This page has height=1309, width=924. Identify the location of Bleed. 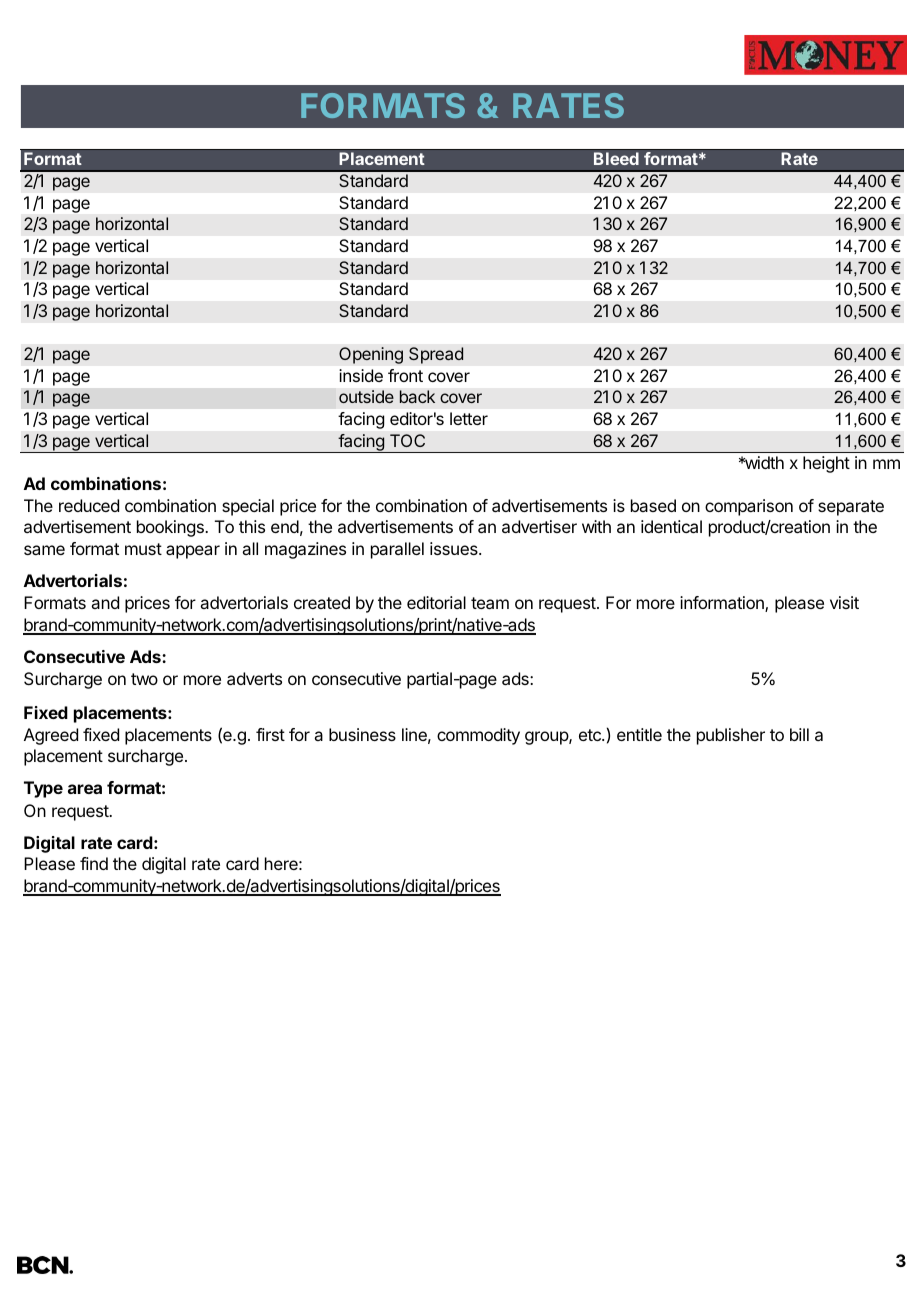
(616, 159).
